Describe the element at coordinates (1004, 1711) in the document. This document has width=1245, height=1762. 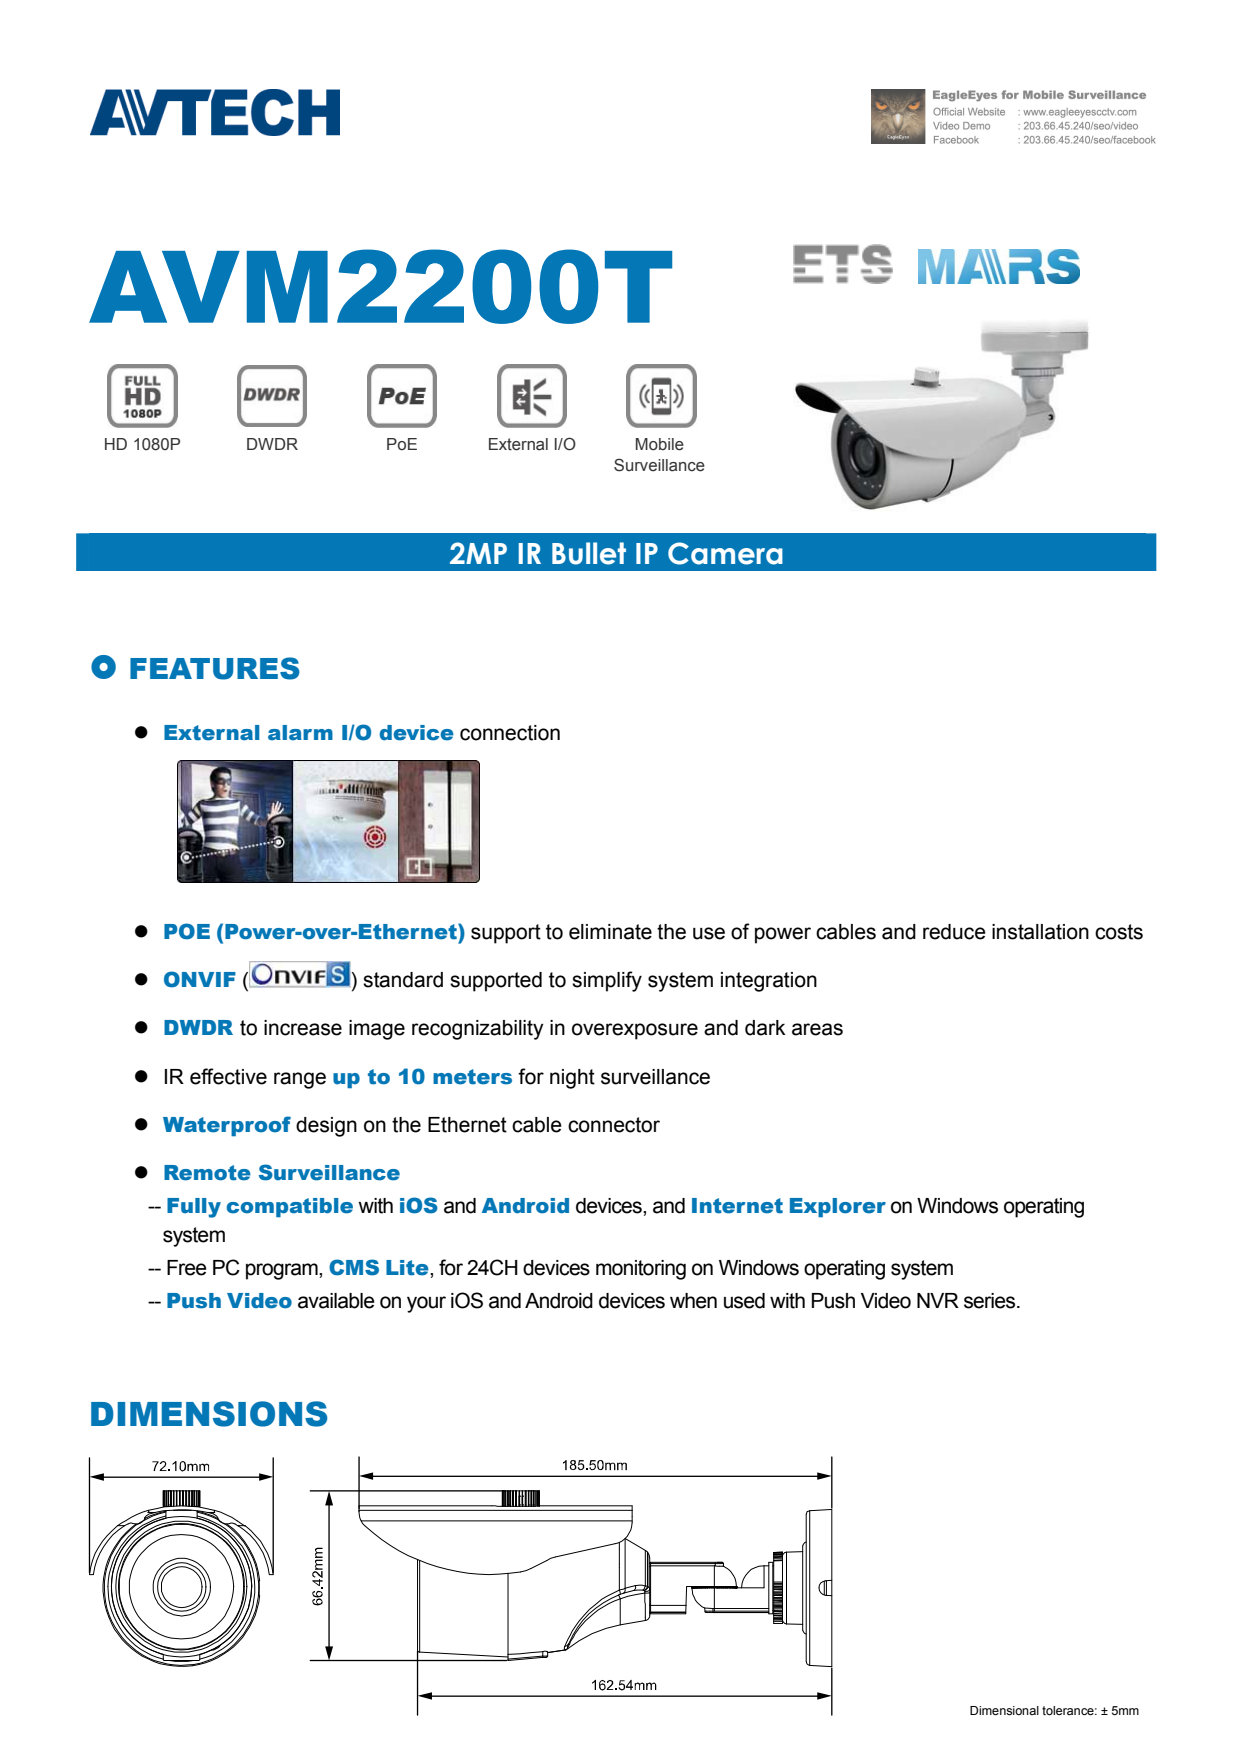
I see `Dimensional` at that location.
